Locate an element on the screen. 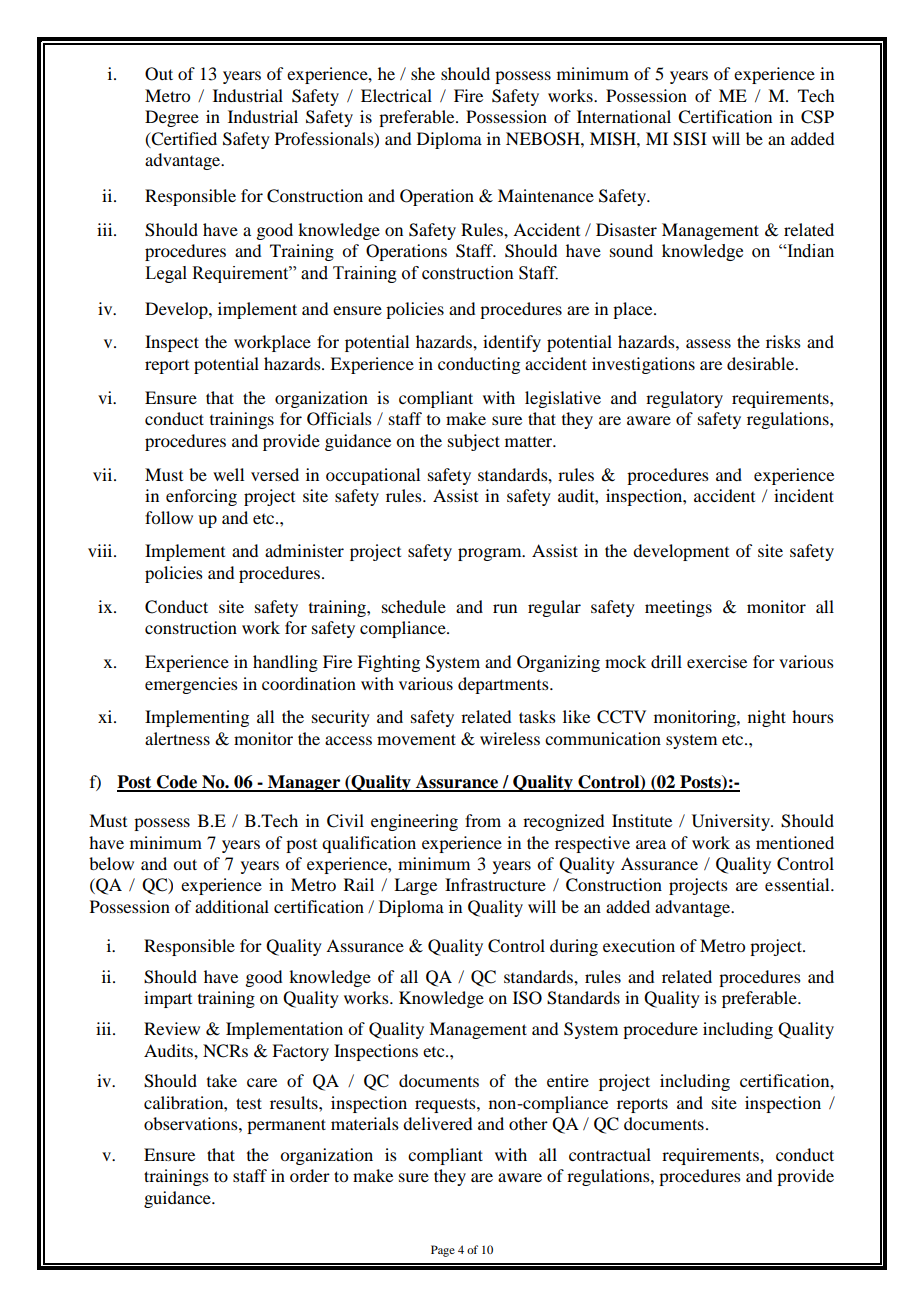 Image resolution: width=924 pixels, height=1307 pixels. SISI is located at coordinates (690, 139).
